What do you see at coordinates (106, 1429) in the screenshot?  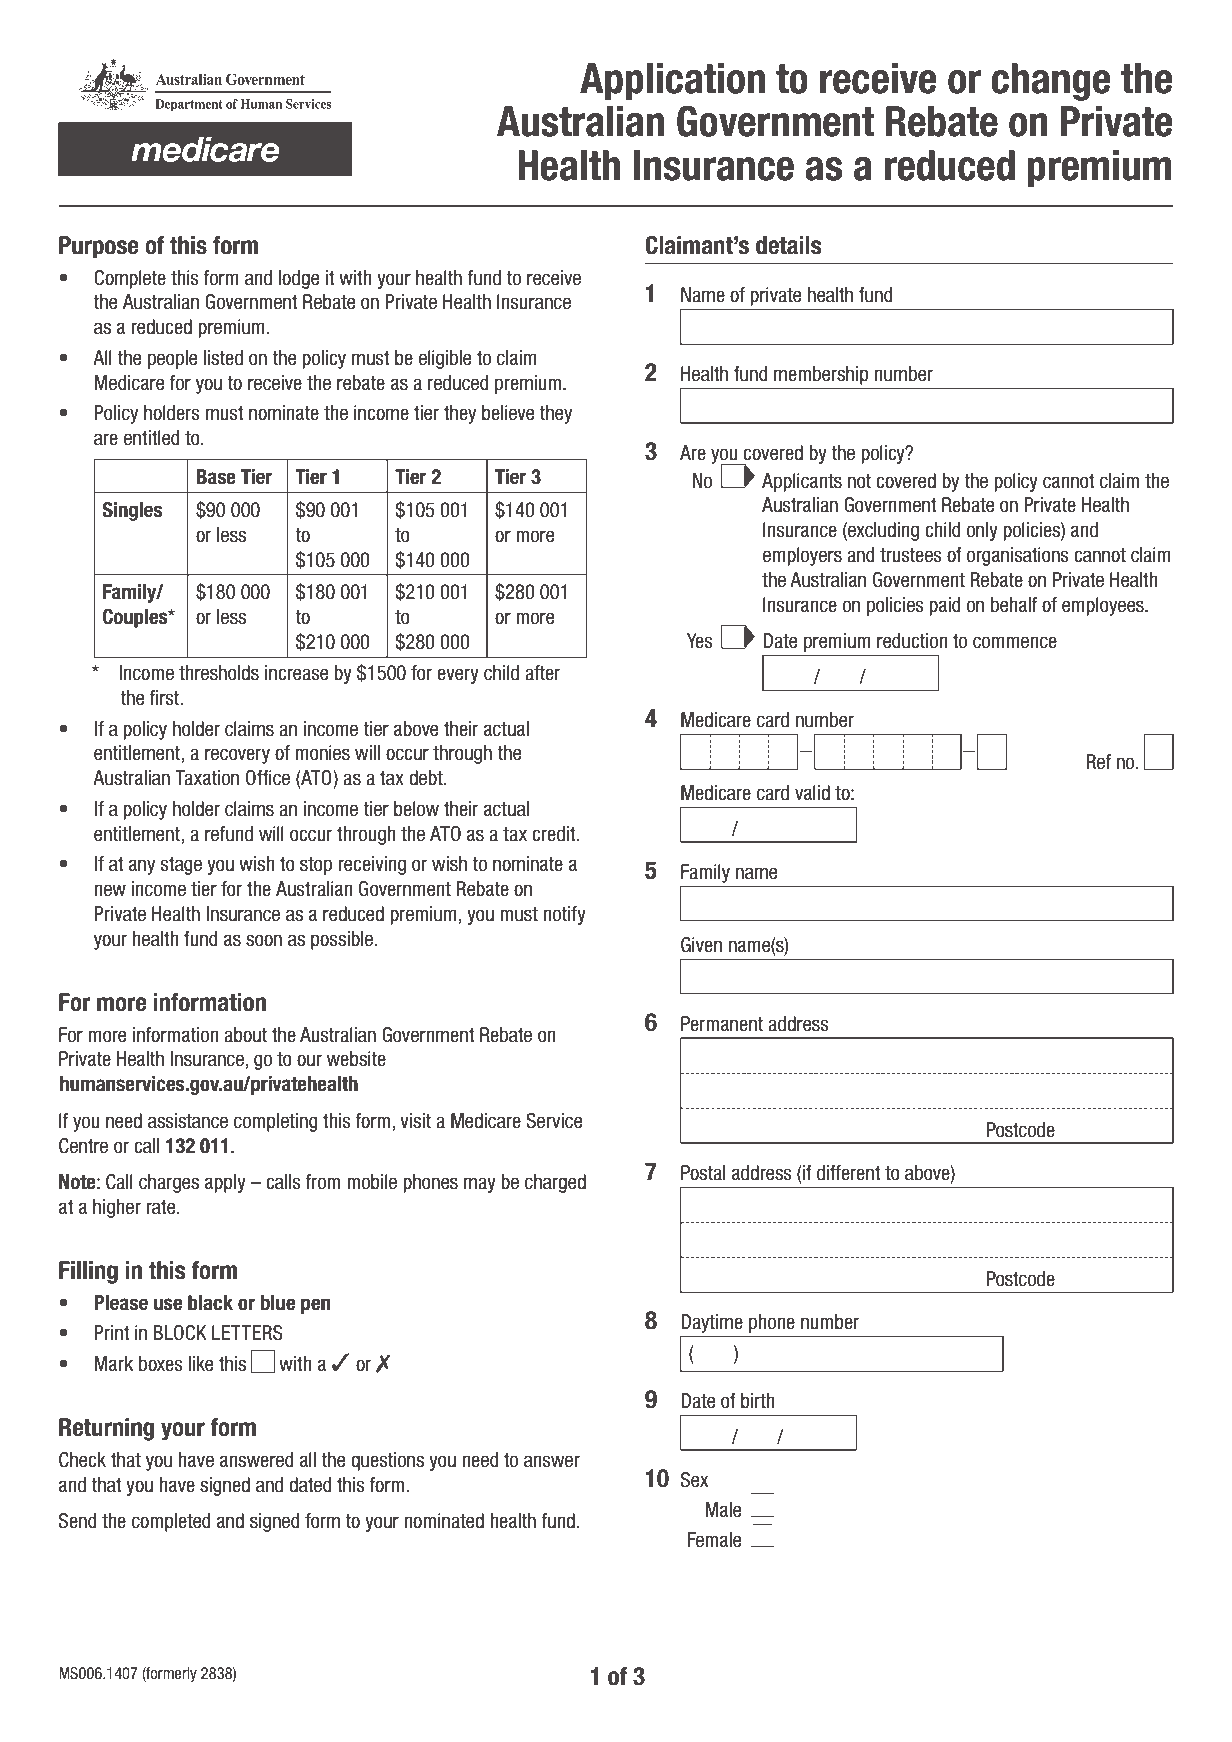 I see `Returning` at bounding box center [106, 1429].
